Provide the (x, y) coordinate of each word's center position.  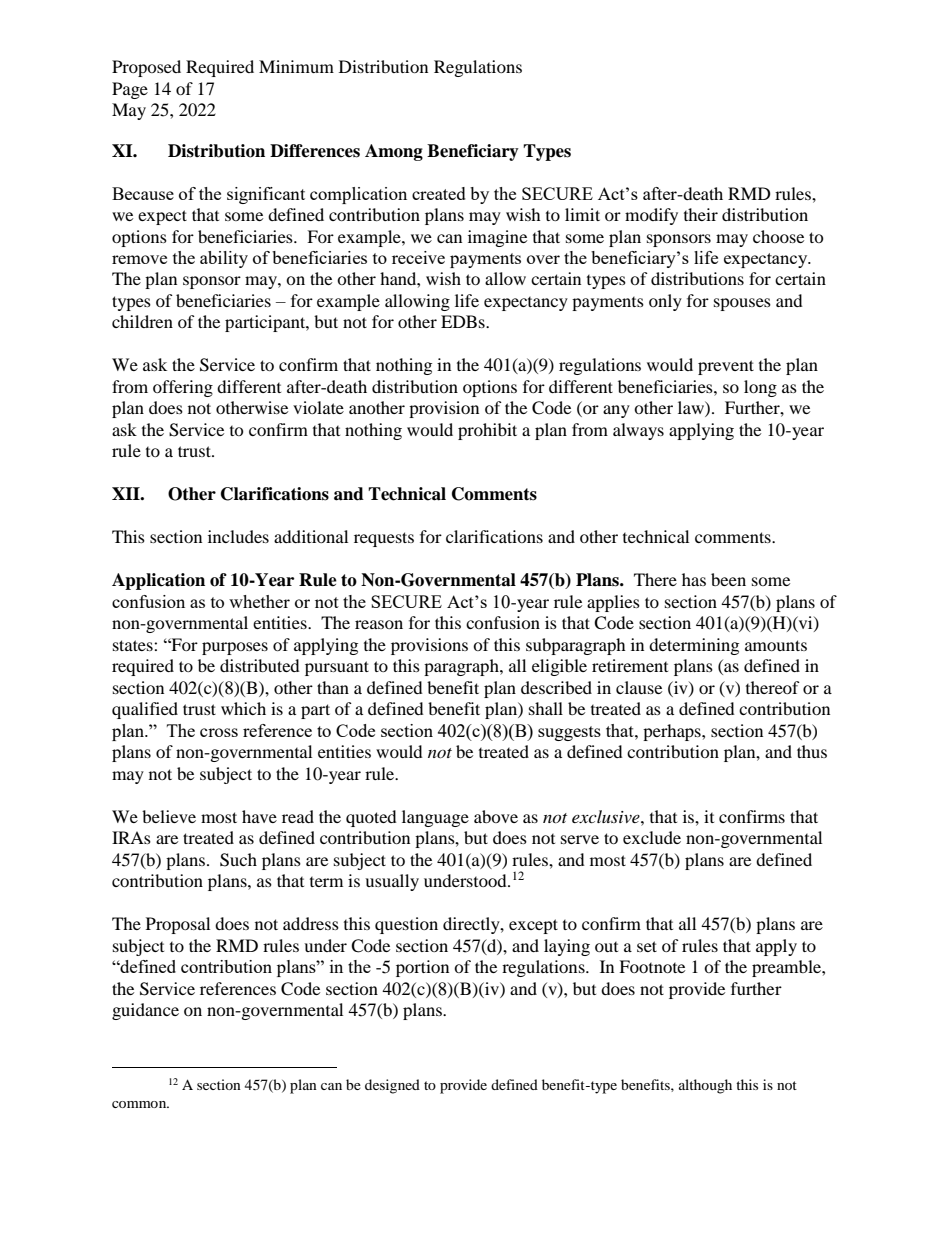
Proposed (146, 68)
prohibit (487, 431)
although (705, 1086)
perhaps (673, 732)
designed (392, 1086)
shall (546, 708)
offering (183, 388)
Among (394, 152)
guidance (145, 1011)
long (760, 388)
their (701, 214)
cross (219, 732)
